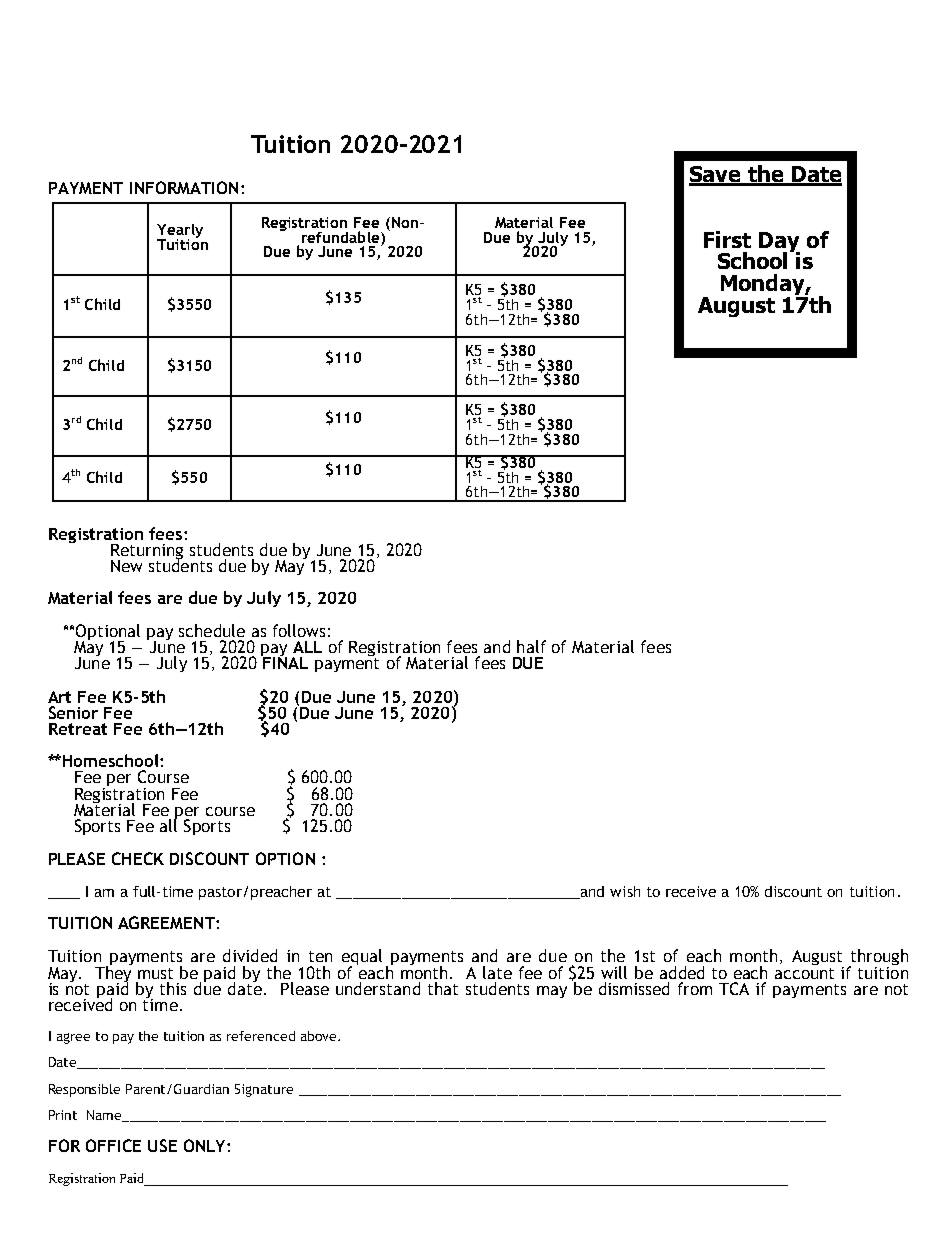 This page has height=1233, width=952. I want to click on INFORMATION, so click(184, 187).
